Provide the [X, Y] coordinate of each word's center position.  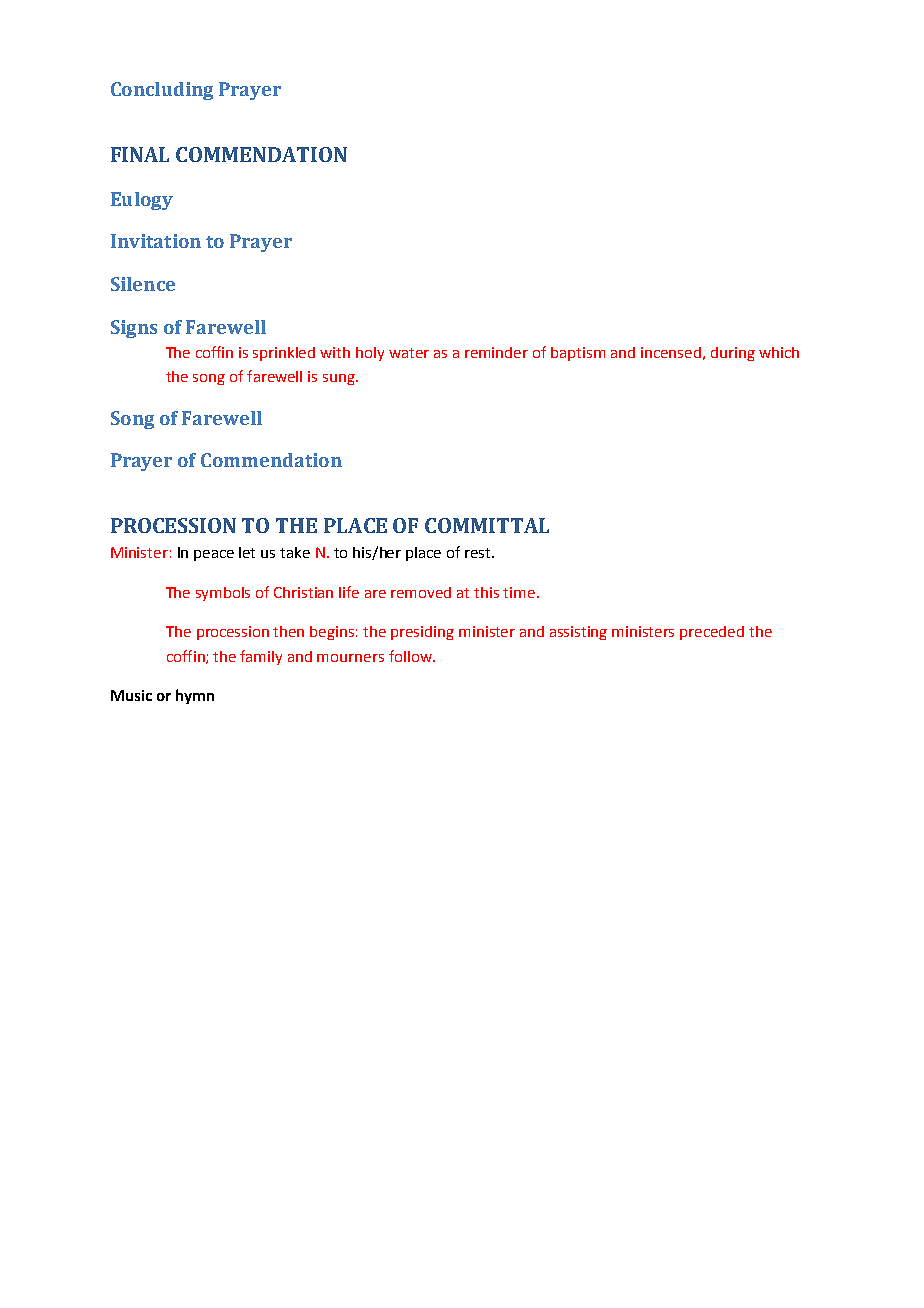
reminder [496, 352]
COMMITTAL [487, 525]
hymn [195, 696]
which [779, 352]
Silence [143, 284]
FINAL [140, 154]
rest [479, 553]
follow [411, 656]
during [733, 354]
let [247, 552]
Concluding [162, 91]
